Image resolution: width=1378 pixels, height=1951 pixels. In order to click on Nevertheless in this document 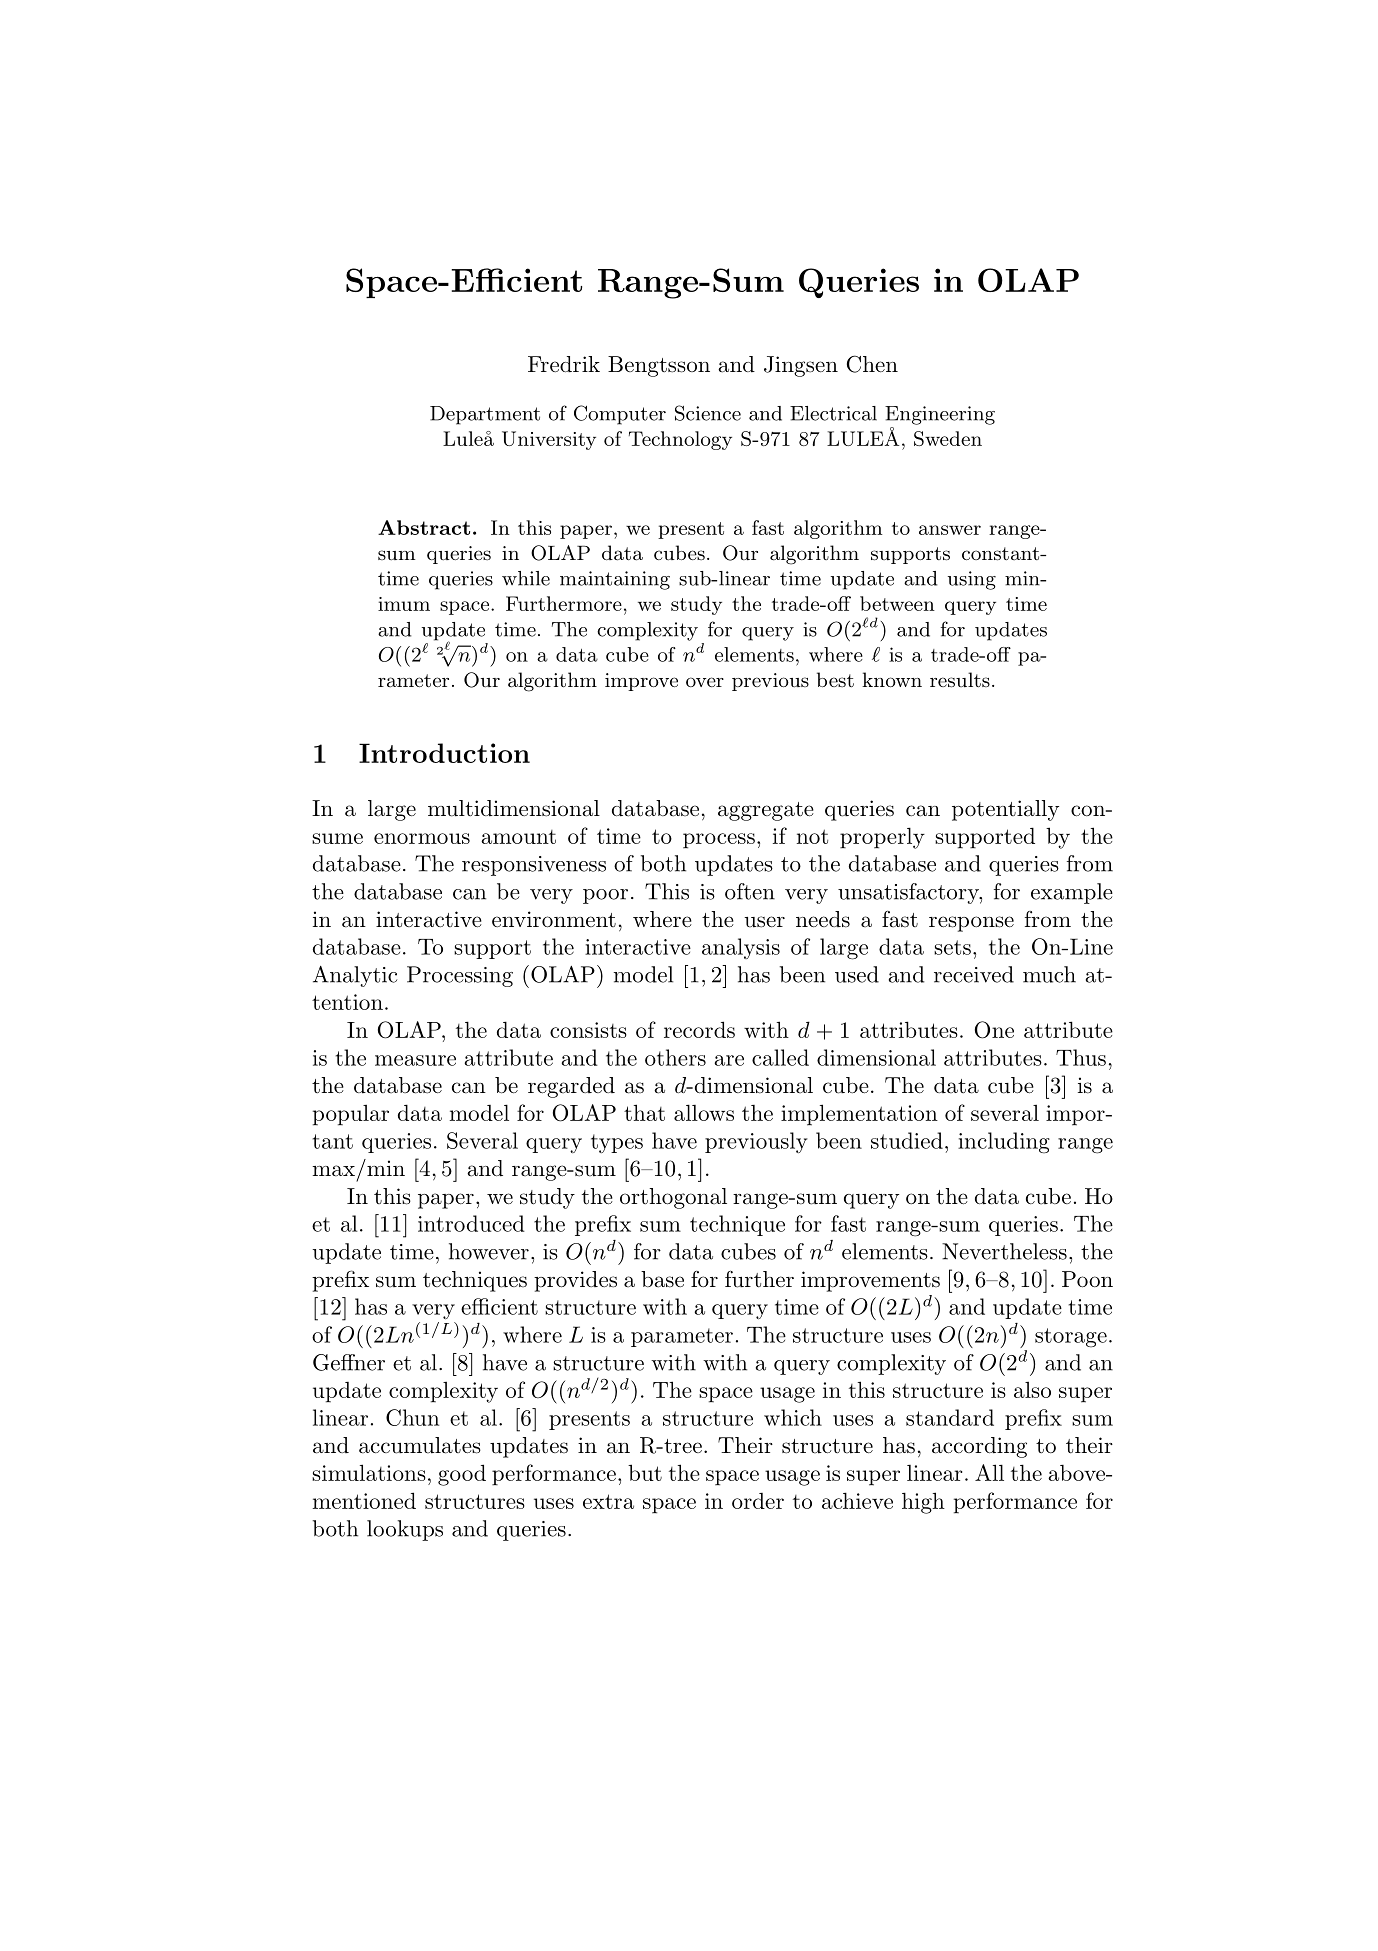, I will do `click(1004, 1251)`.
